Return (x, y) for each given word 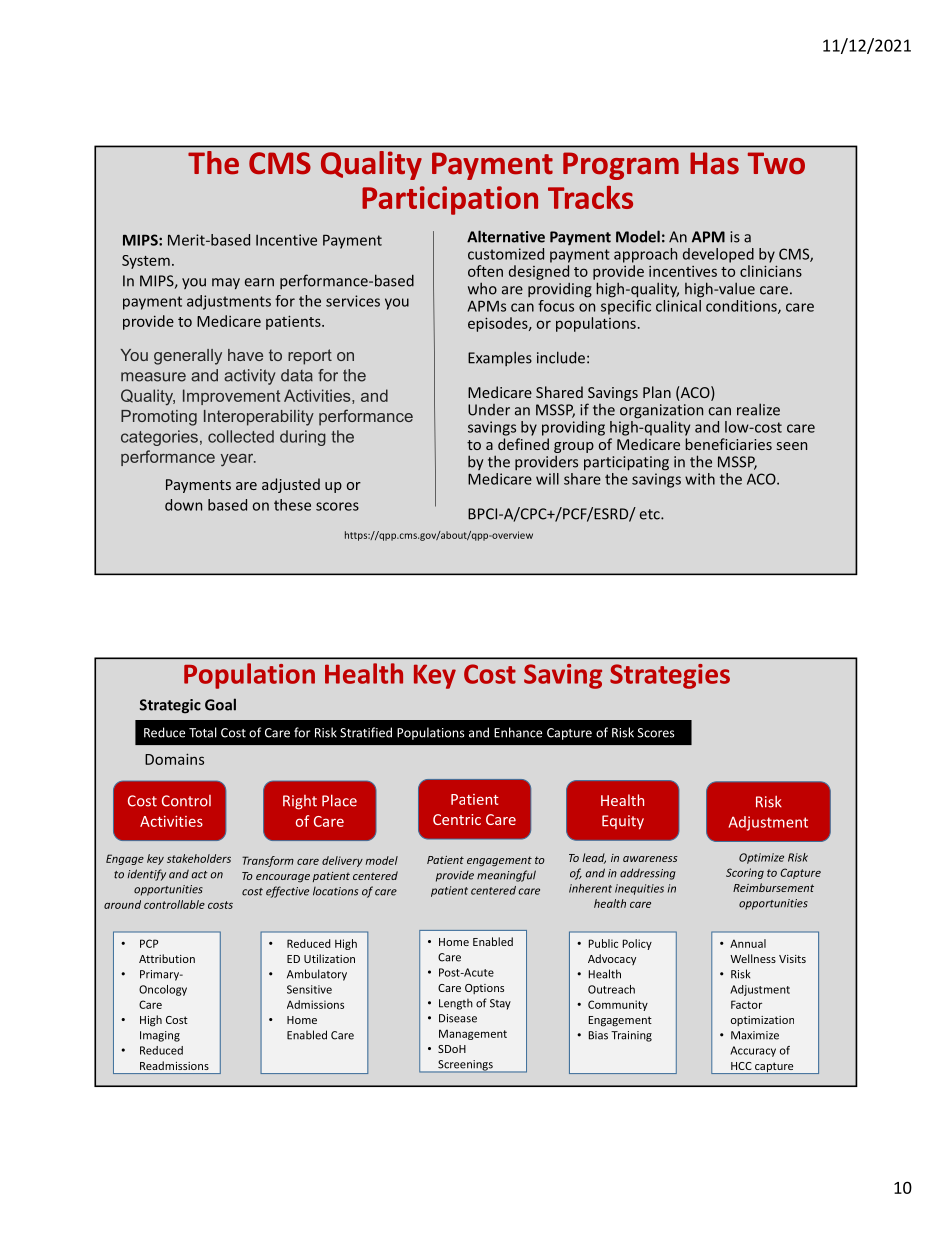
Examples (500, 358)
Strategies (670, 676)
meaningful (506, 876)
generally (188, 357)
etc (651, 514)
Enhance (518, 732)
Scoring (745, 873)
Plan (657, 392)
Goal (220, 704)
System (146, 262)
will (547, 479)
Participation (450, 200)
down (183, 505)
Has (714, 163)
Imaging (160, 1036)
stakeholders (199, 858)
